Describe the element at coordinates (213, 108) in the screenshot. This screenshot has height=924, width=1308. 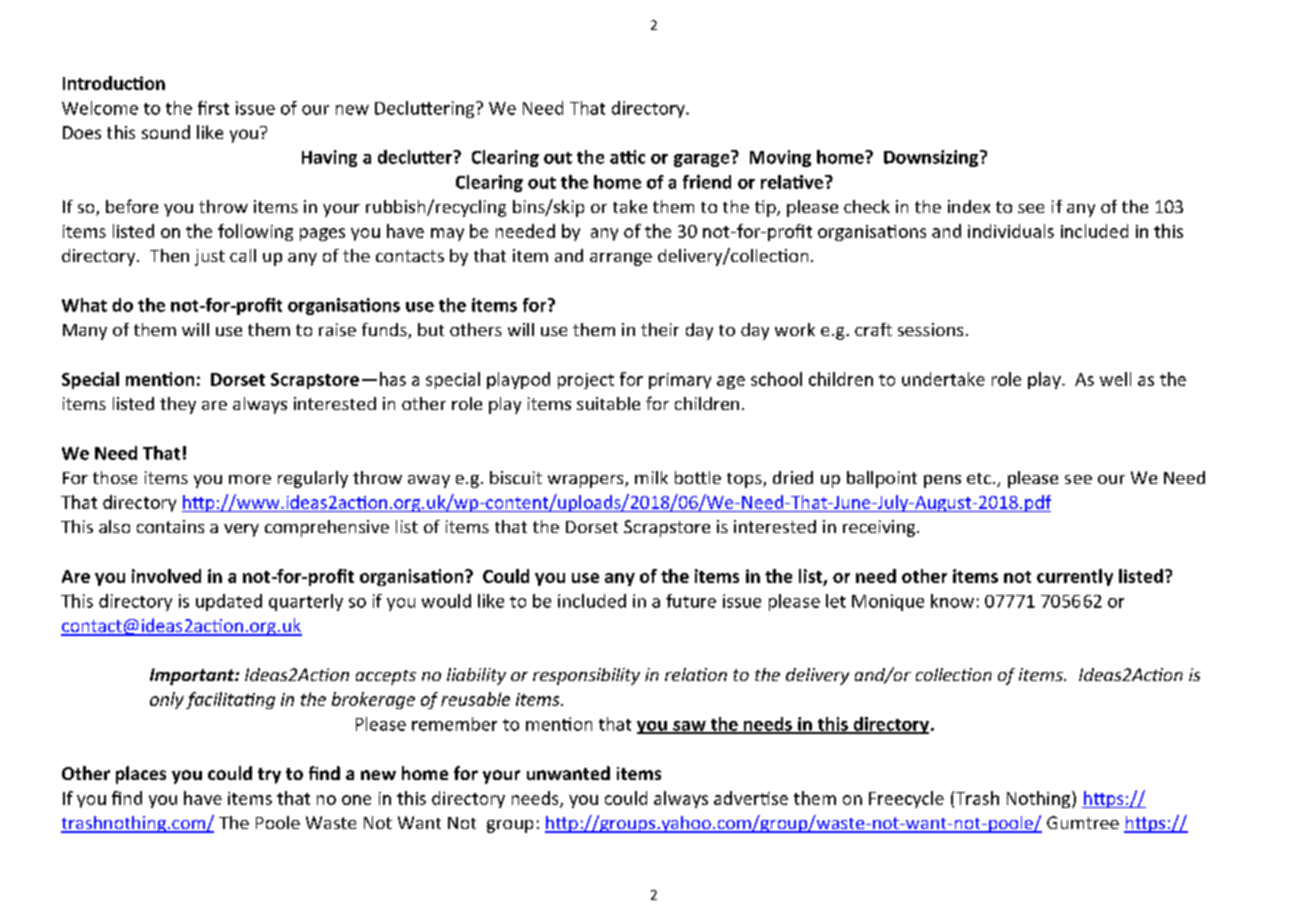
I see `first` at that location.
